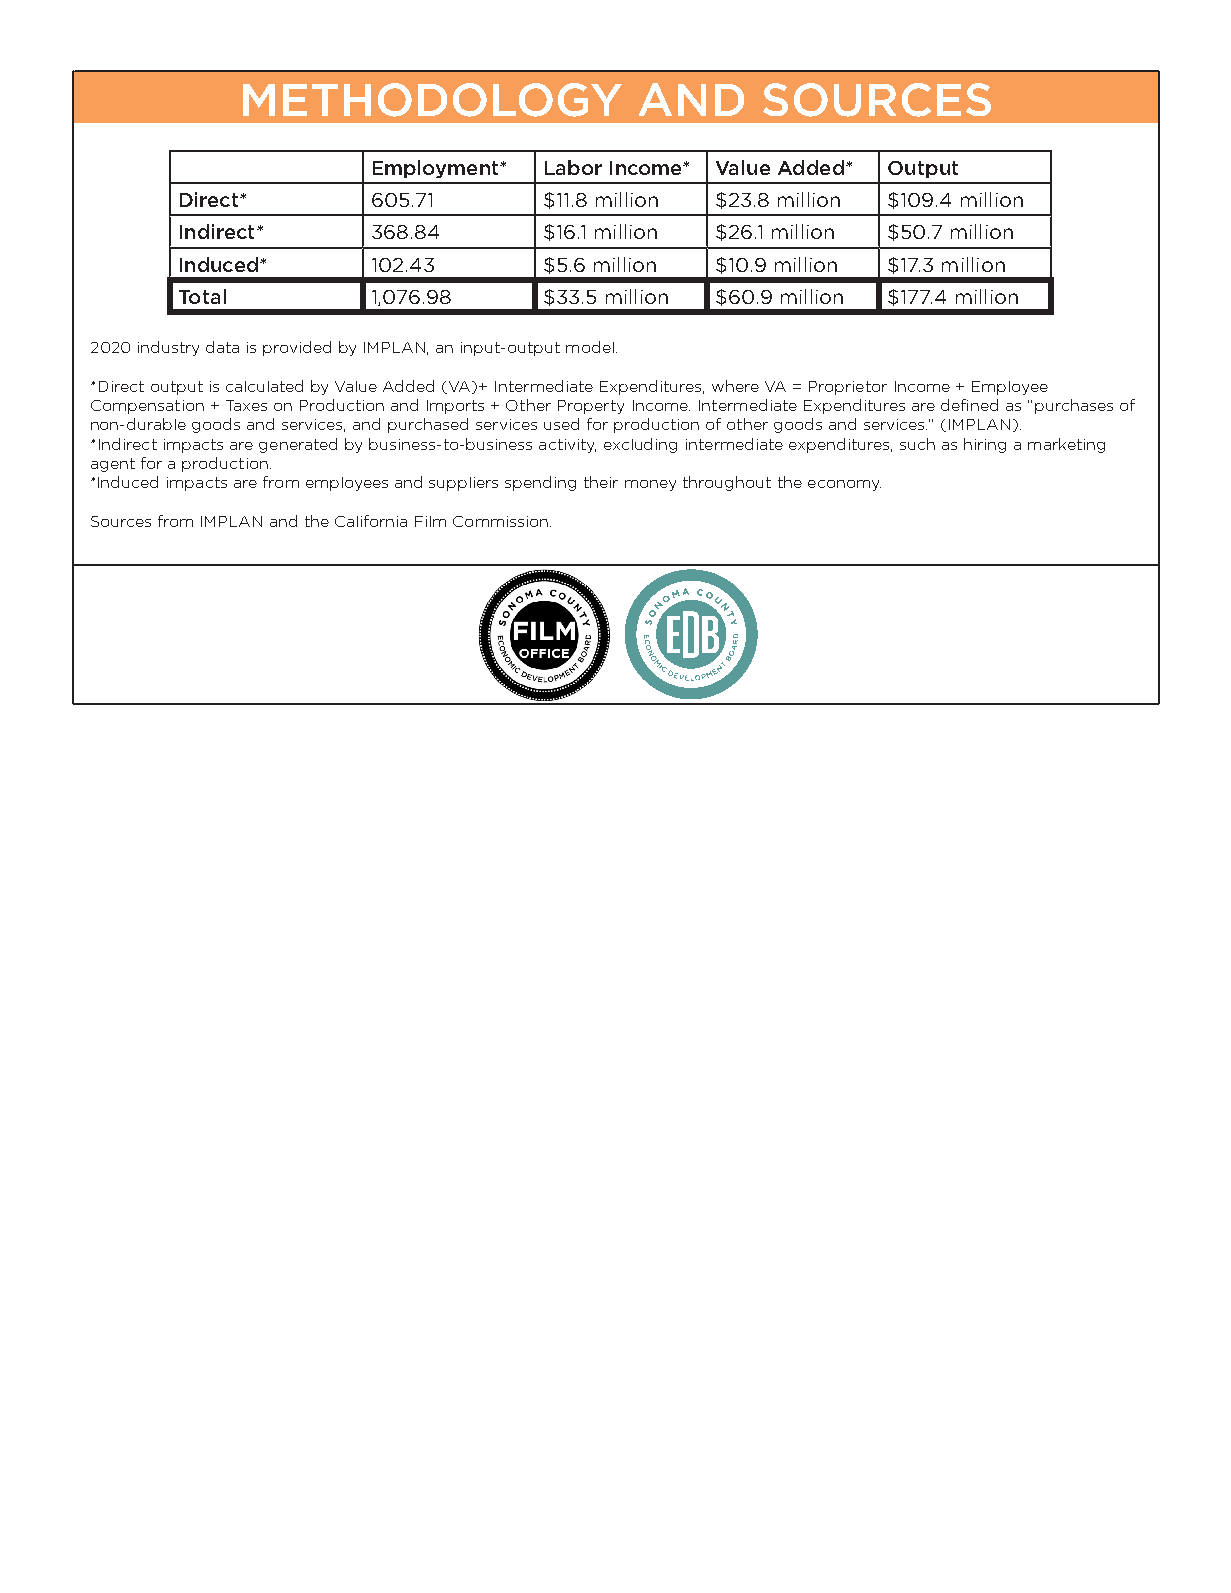 The width and height of the screenshot is (1231, 1593). I want to click on model, so click(590, 347).
